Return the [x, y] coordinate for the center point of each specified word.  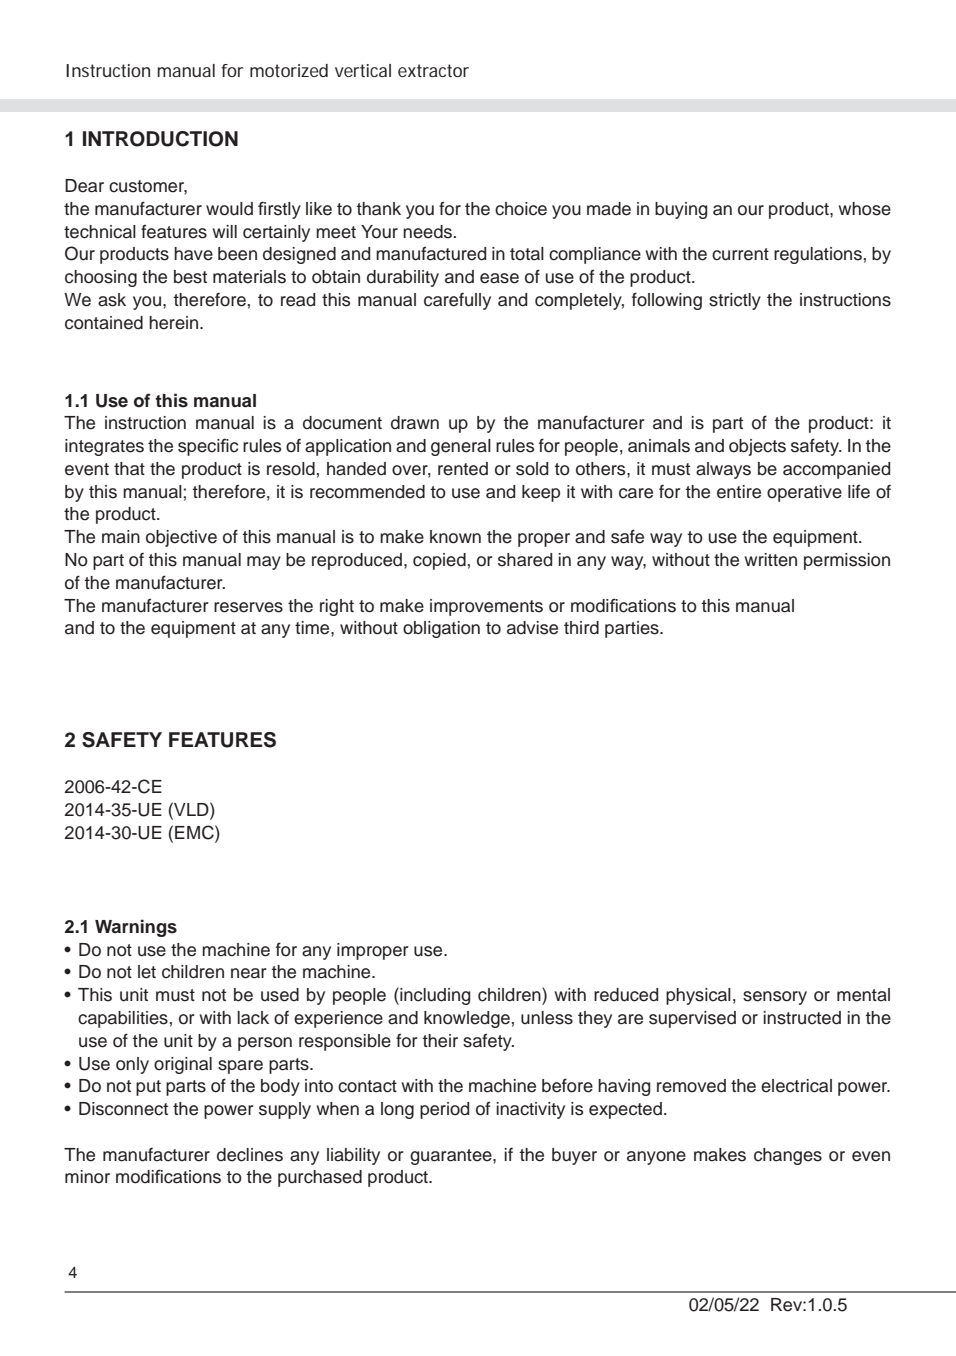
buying [681, 210]
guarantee [452, 1157]
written [770, 560]
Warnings [136, 928]
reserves [248, 607]
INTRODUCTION [160, 139]
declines [250, 1155]
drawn [415, 423]
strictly [735, 301]
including [434, 996]
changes [788, 1156]
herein [175, 323]
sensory [775, 998]
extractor [433, 70]
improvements [486, 607]
